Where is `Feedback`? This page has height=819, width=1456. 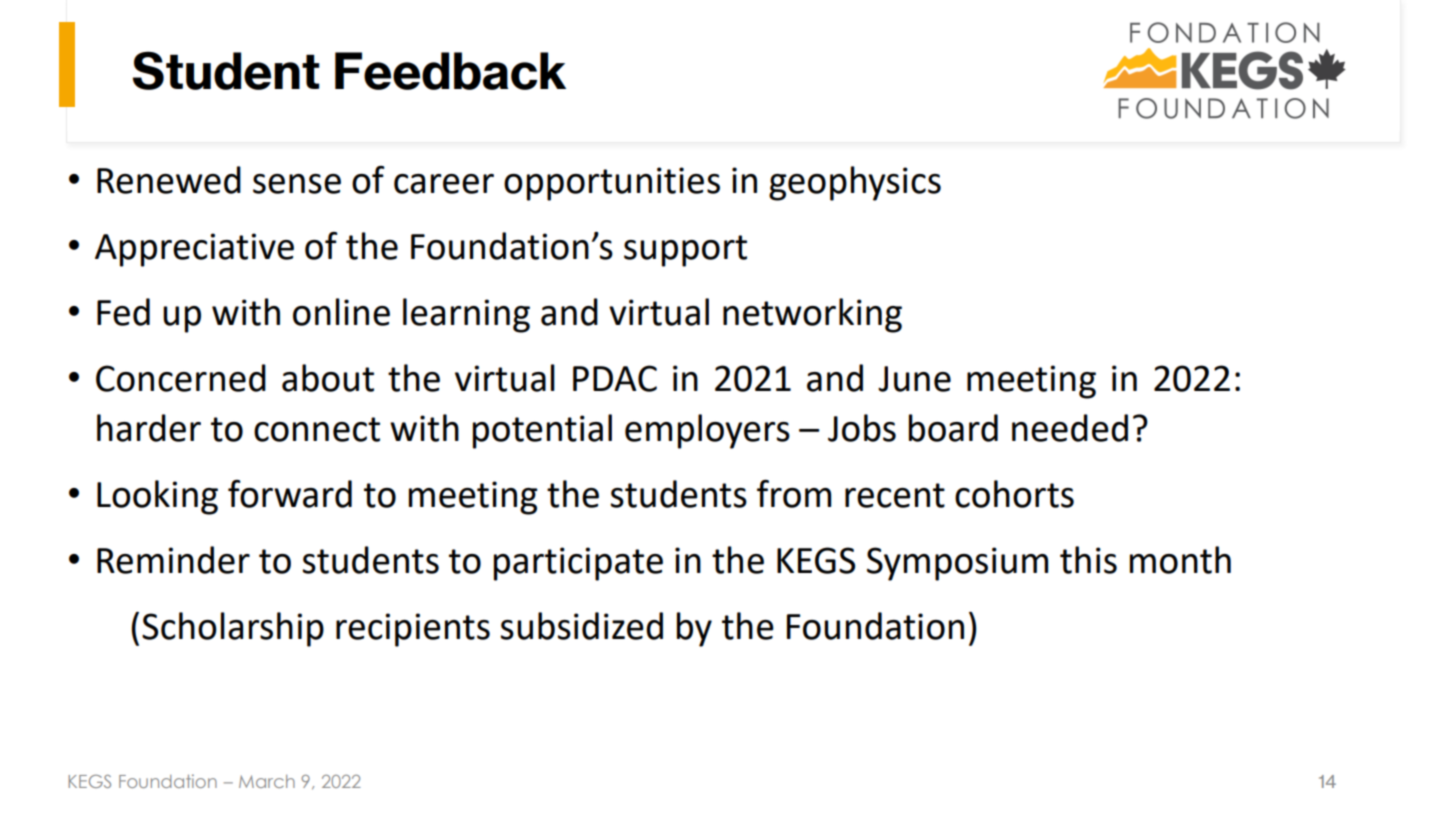
Feedback is located at coordinates (450, 71).
